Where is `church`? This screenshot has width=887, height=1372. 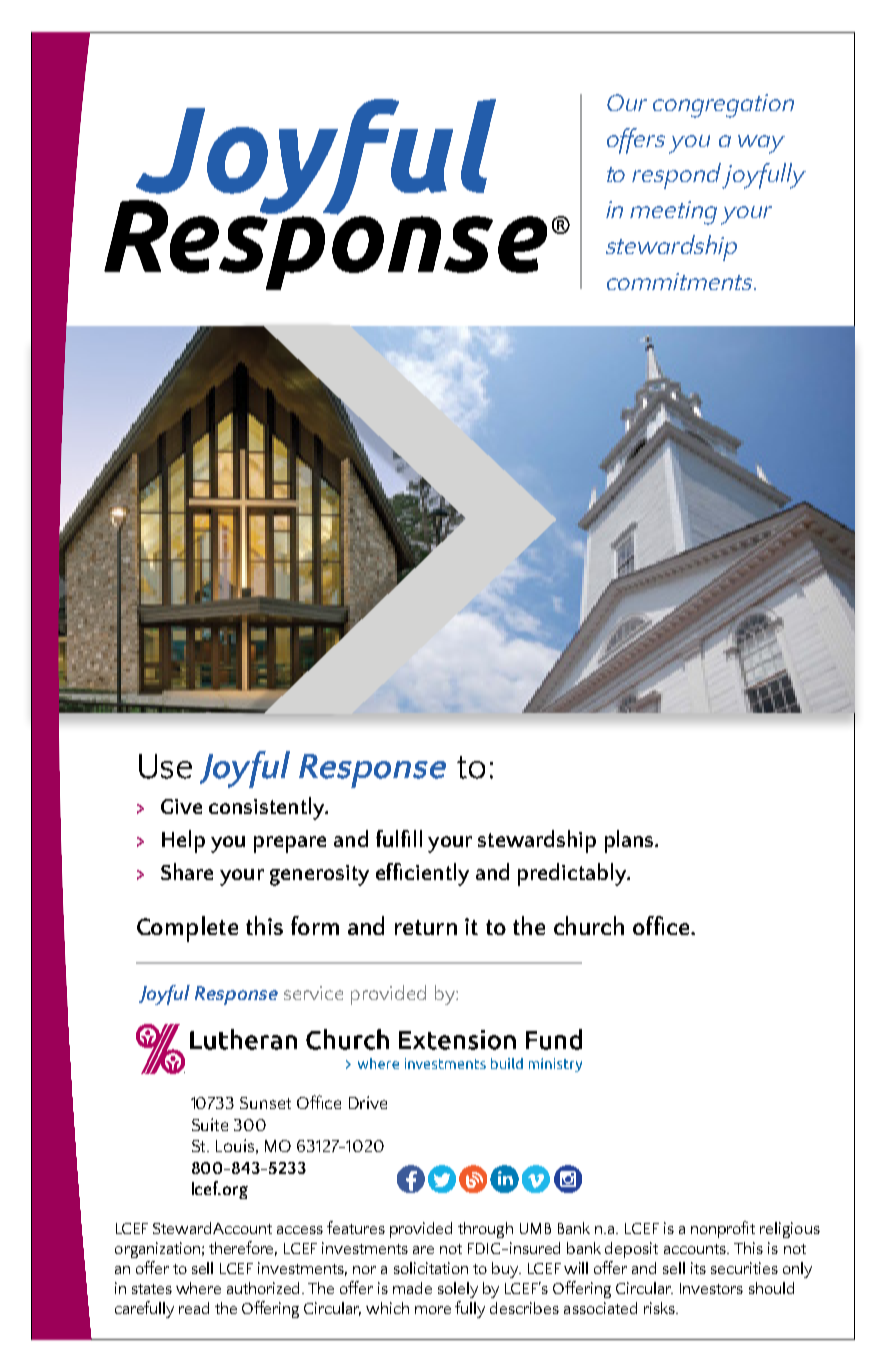 church is located at coordinates (589, 925).
